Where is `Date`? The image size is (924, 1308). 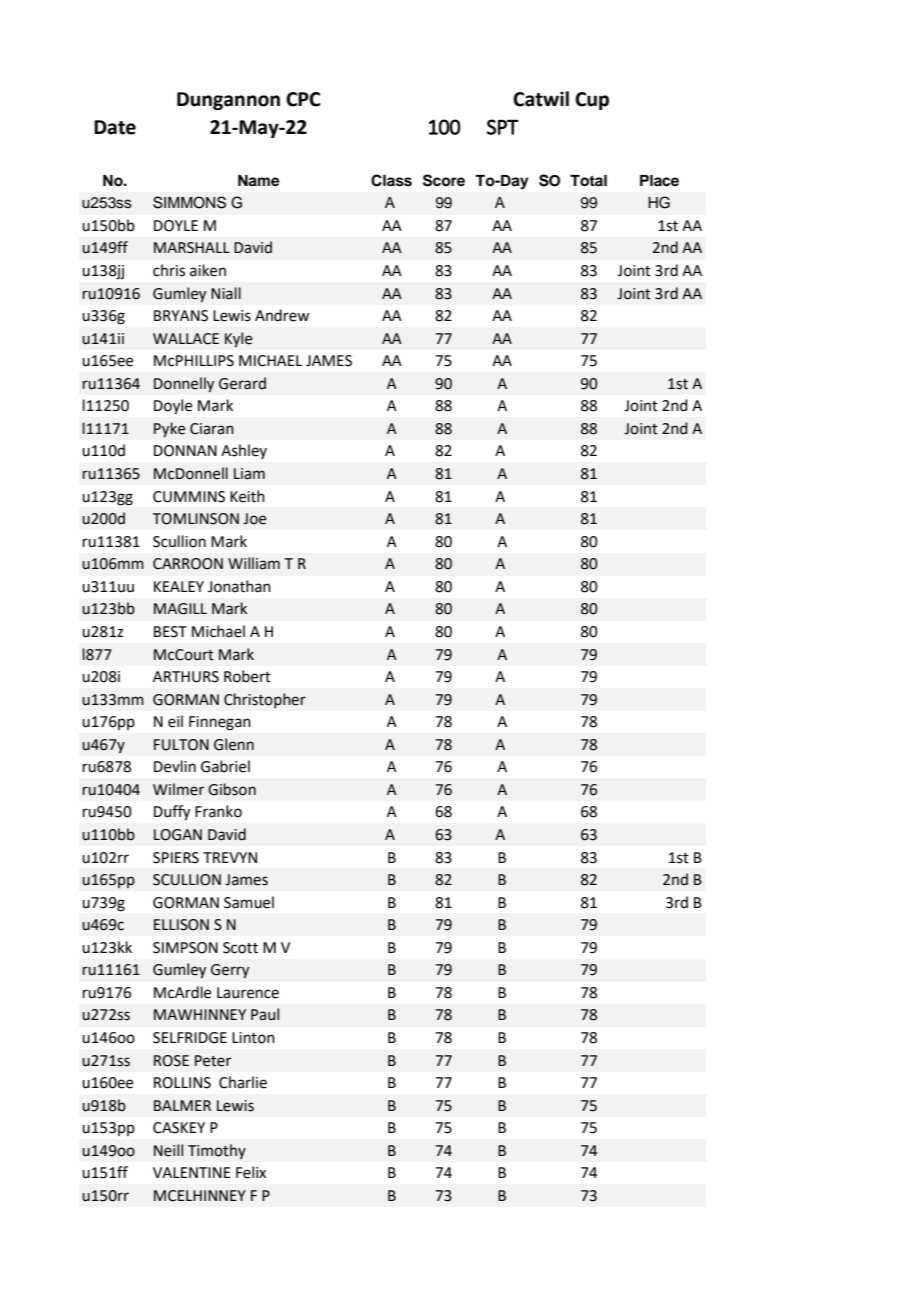
Date is located at coordinates (115, 127).
